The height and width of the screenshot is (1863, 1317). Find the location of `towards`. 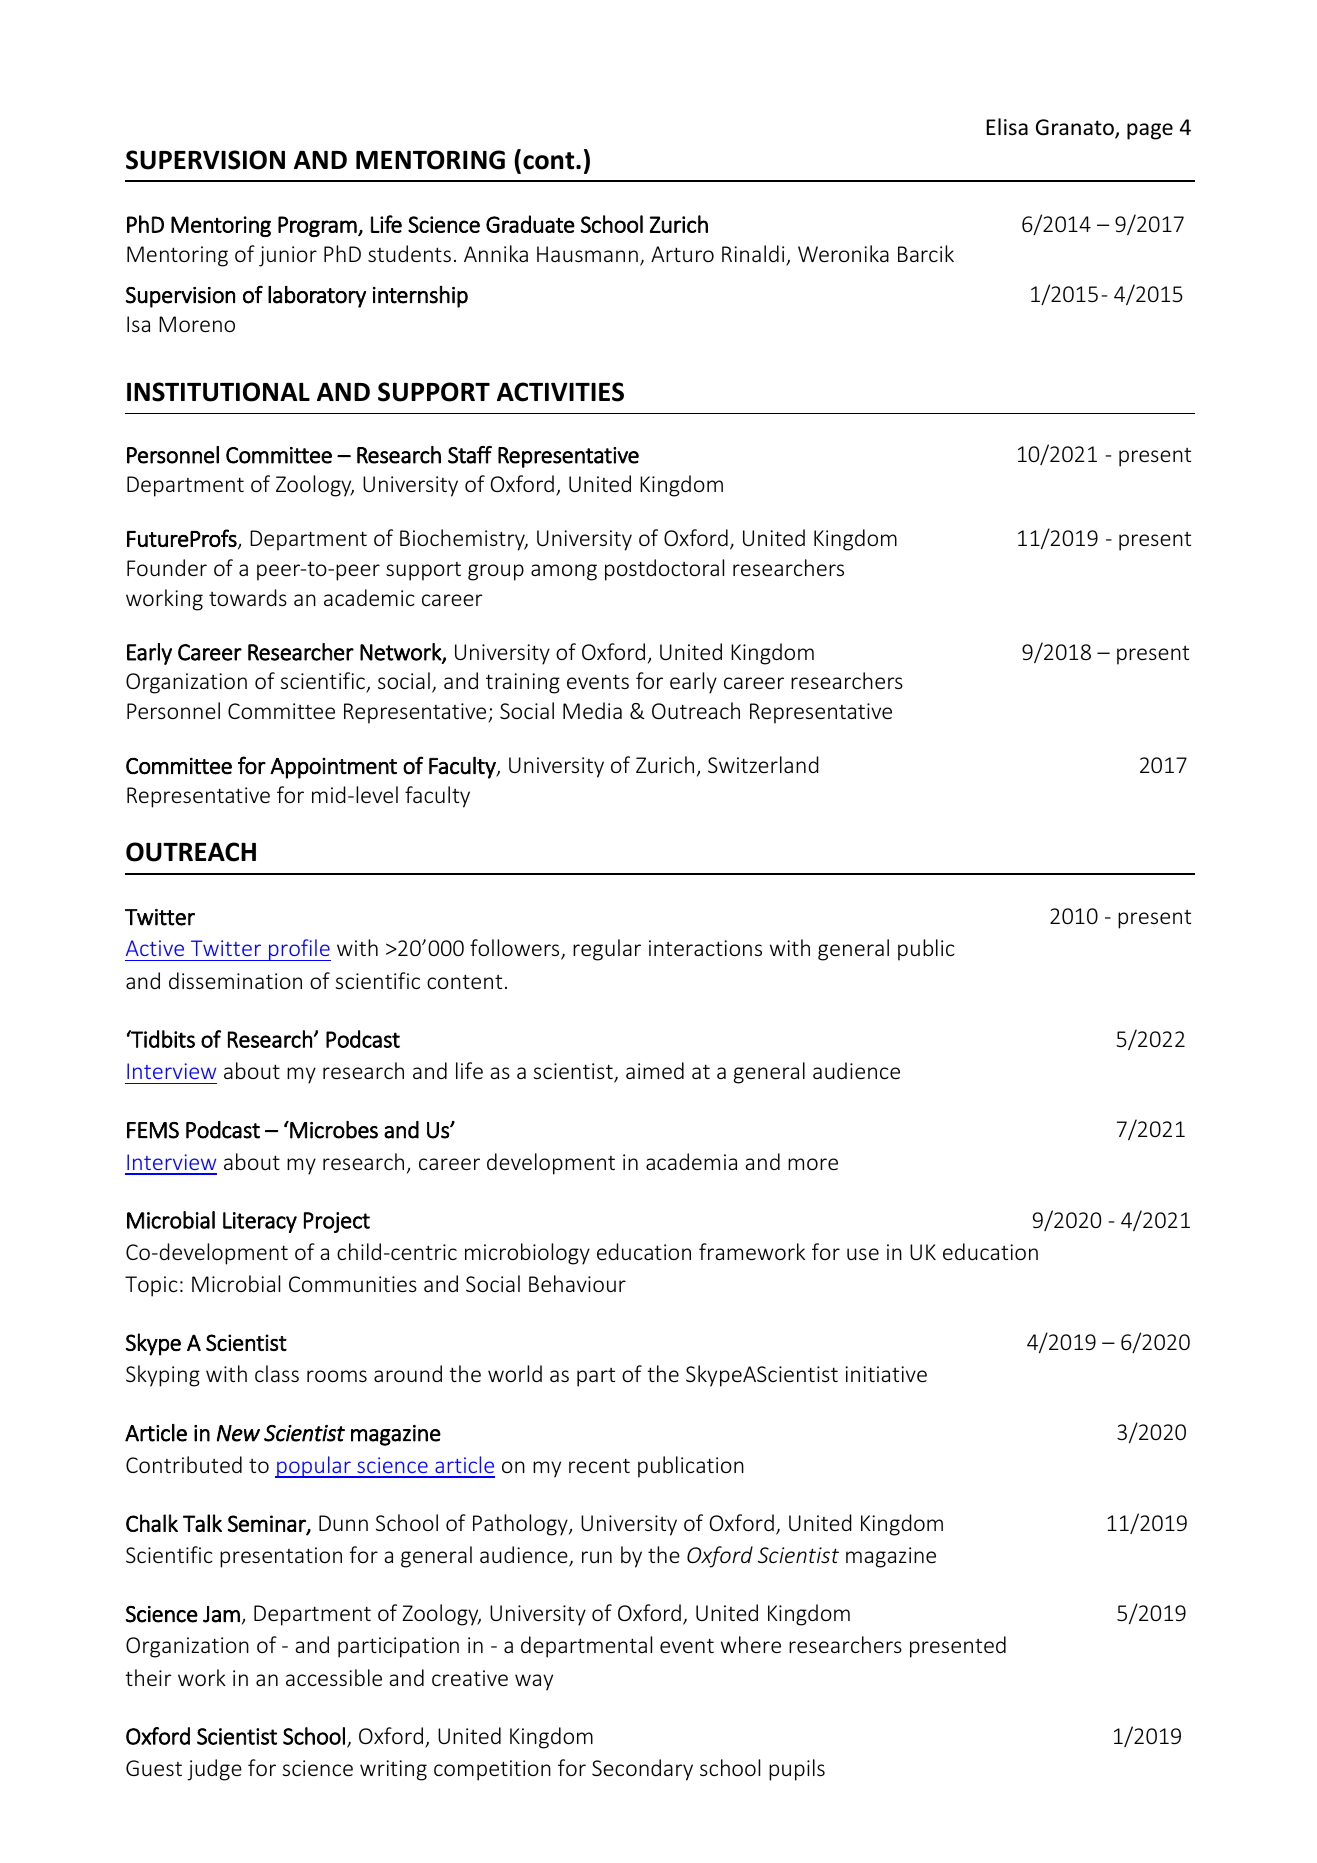

towards is located at coordinates (248, 597).
